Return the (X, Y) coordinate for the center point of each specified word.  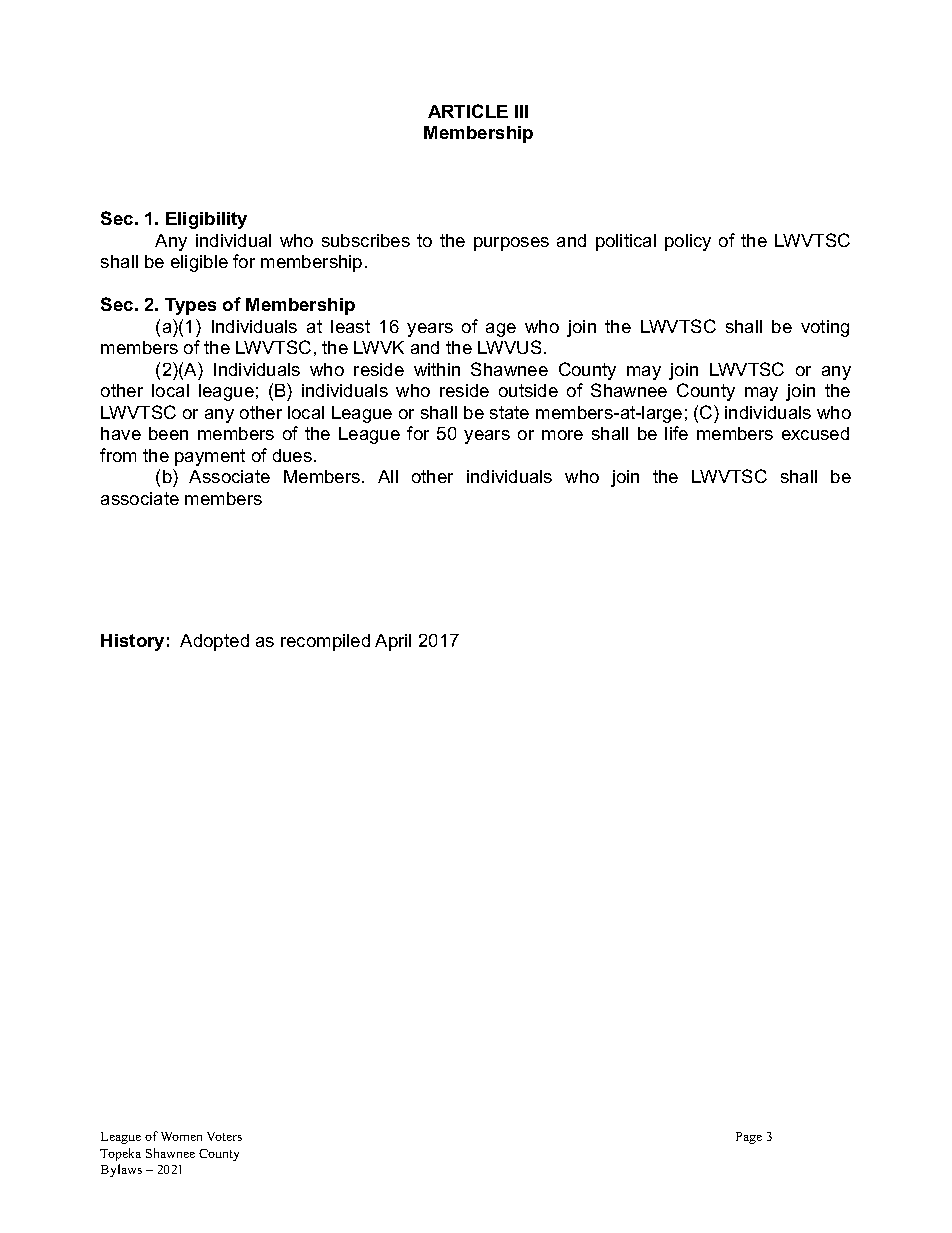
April (393, 642)
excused (815, 433)
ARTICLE (468, 111)
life (676, 433)
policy (688, 242)
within (437, 369)
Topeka (120, 1154)
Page (749, 1138)
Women (181, 1136)
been (168, 433)
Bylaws (121, 1170)
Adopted (214, 642)
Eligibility (206, 220)
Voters (224, 1136)
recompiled (325, 642)
